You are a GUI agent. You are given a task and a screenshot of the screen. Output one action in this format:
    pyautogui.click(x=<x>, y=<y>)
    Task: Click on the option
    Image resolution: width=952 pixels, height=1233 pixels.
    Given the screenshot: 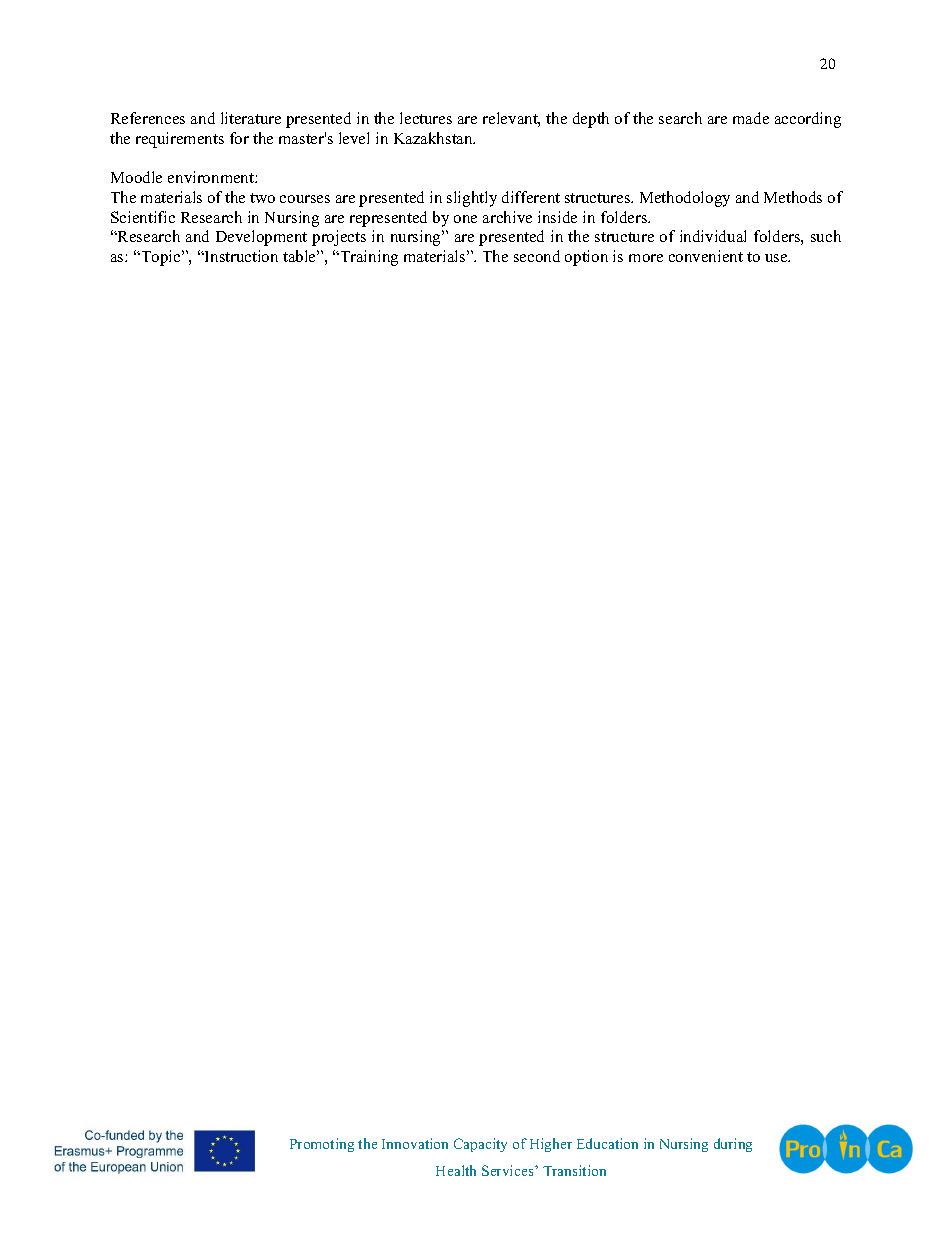 What is the action you would take?
    pyautogui.click(x=586, y=258)
